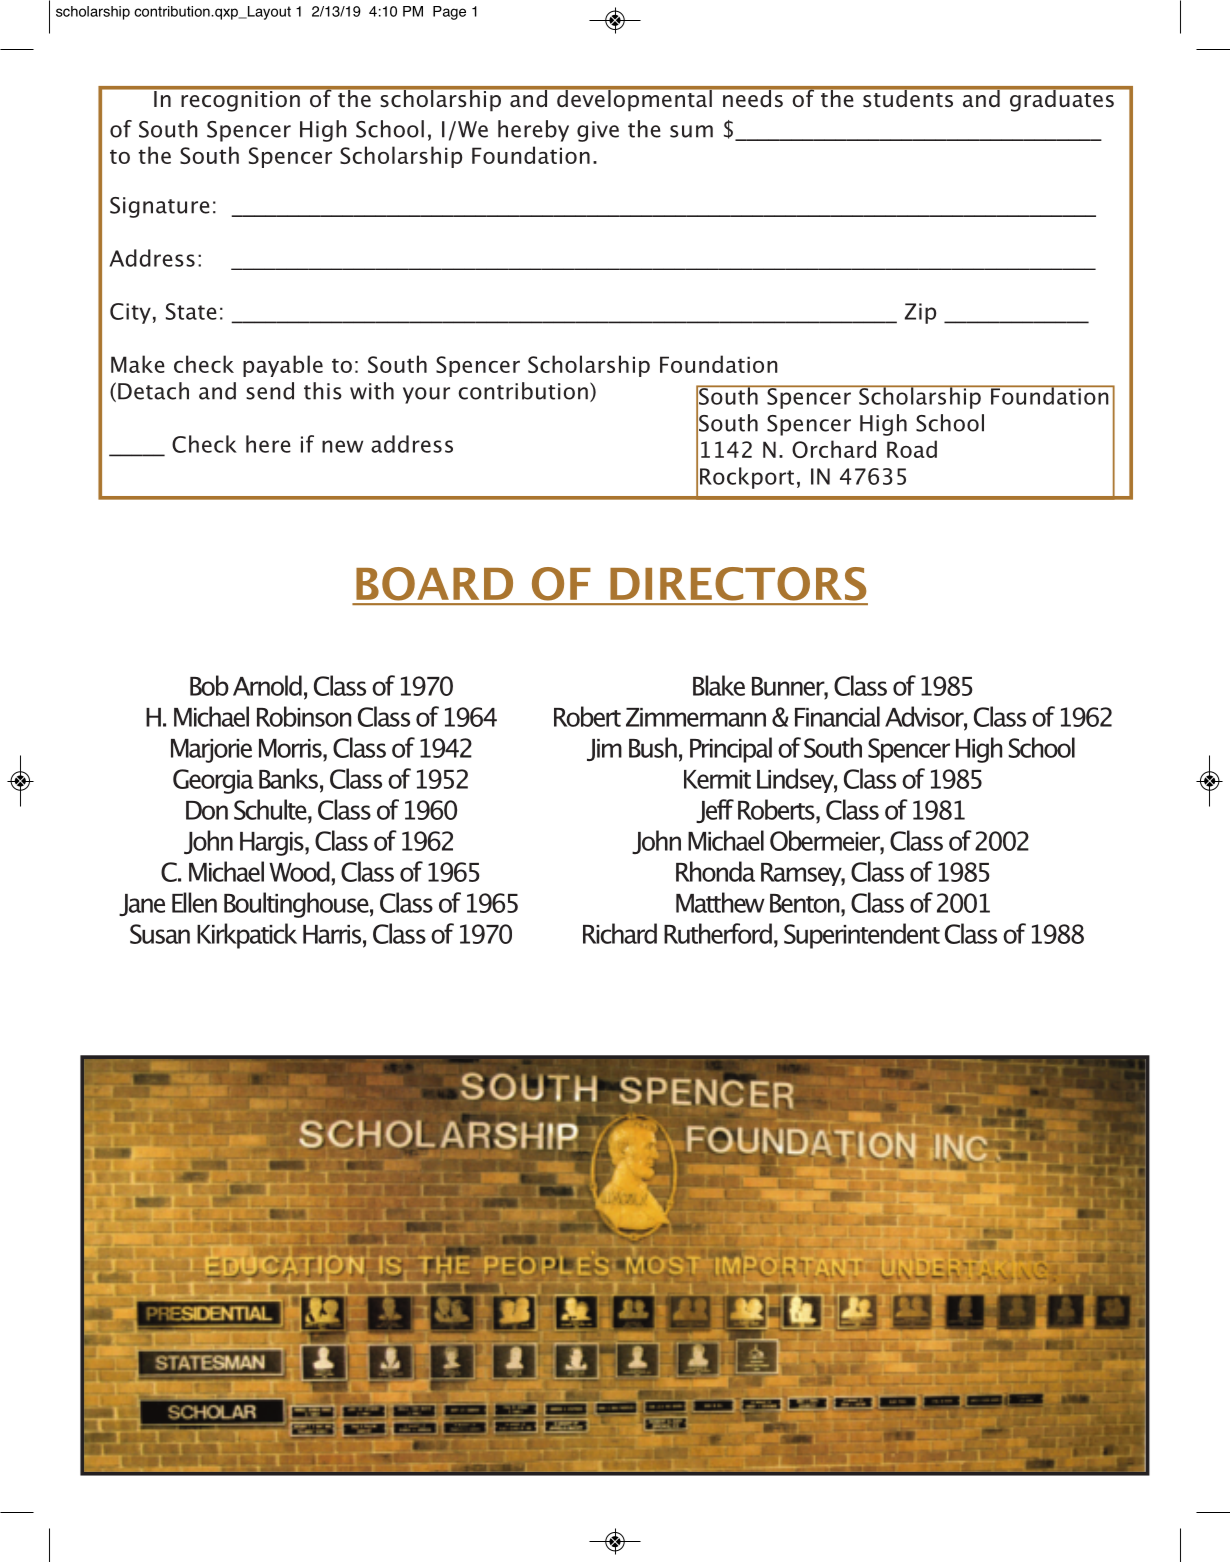 The image size is (1230, 1562). I want to click on Ellen, so click(194, 902).
